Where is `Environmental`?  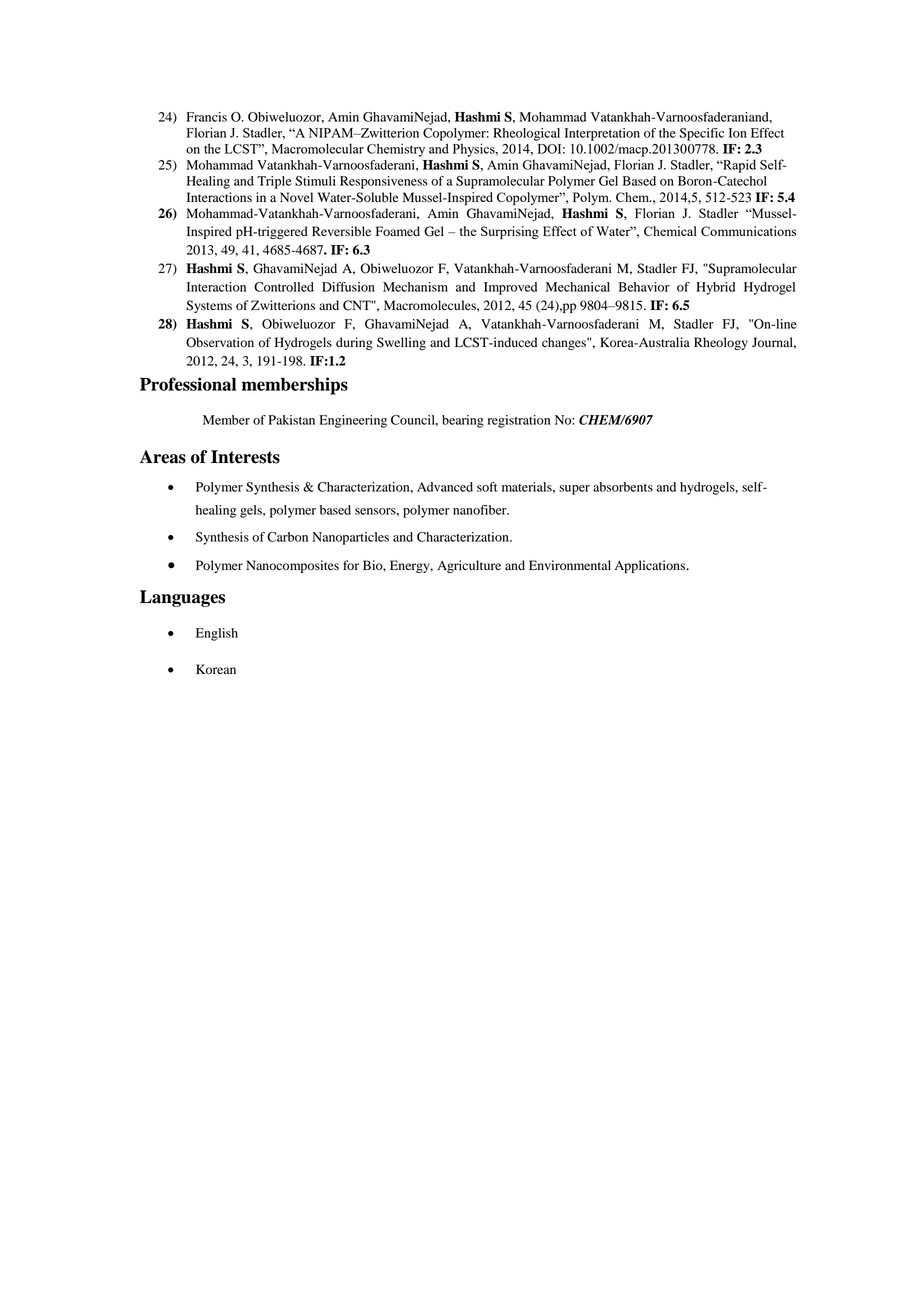 Environmental is located at coordinates (570, 565).
